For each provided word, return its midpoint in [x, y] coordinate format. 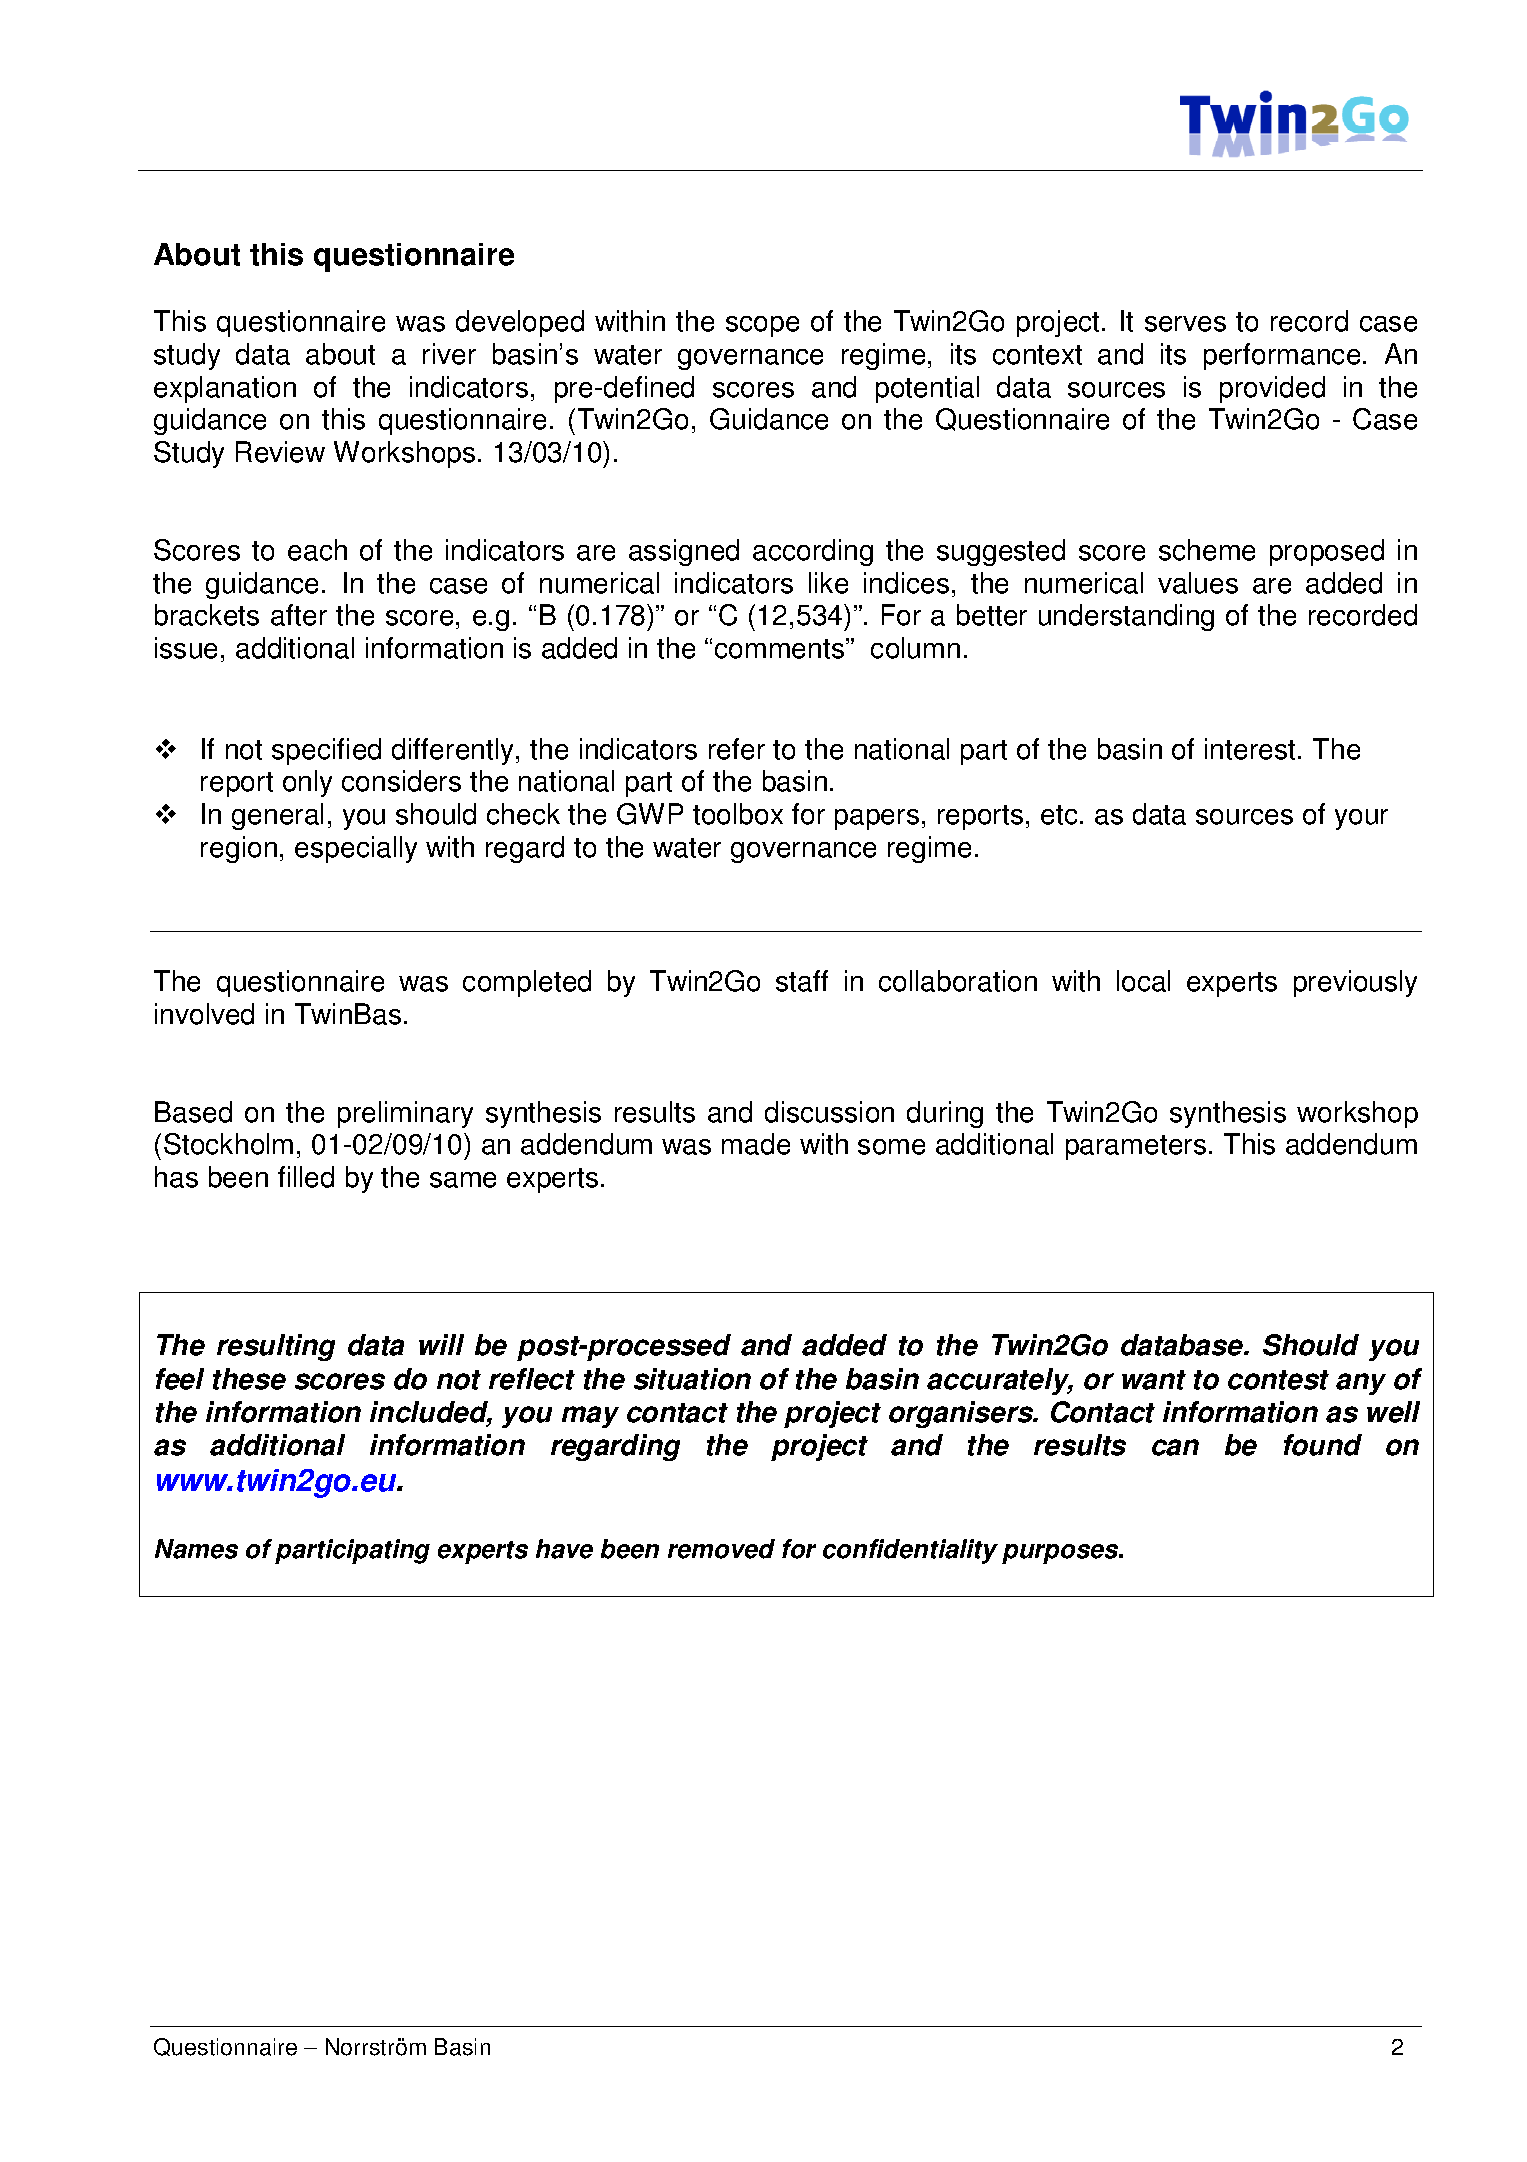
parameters [1136, 1147]
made [756, 1144]
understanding [1126, 617]
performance [1282, 356]
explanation [225, 389]
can [1175, 1447]
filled [306, 1177]
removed [721, 1549]
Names [196, 1549]
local [1143, 981]
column [915, 648]
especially [356, 849]
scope [762, 326]
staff [802, 981]
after [299, 615]
